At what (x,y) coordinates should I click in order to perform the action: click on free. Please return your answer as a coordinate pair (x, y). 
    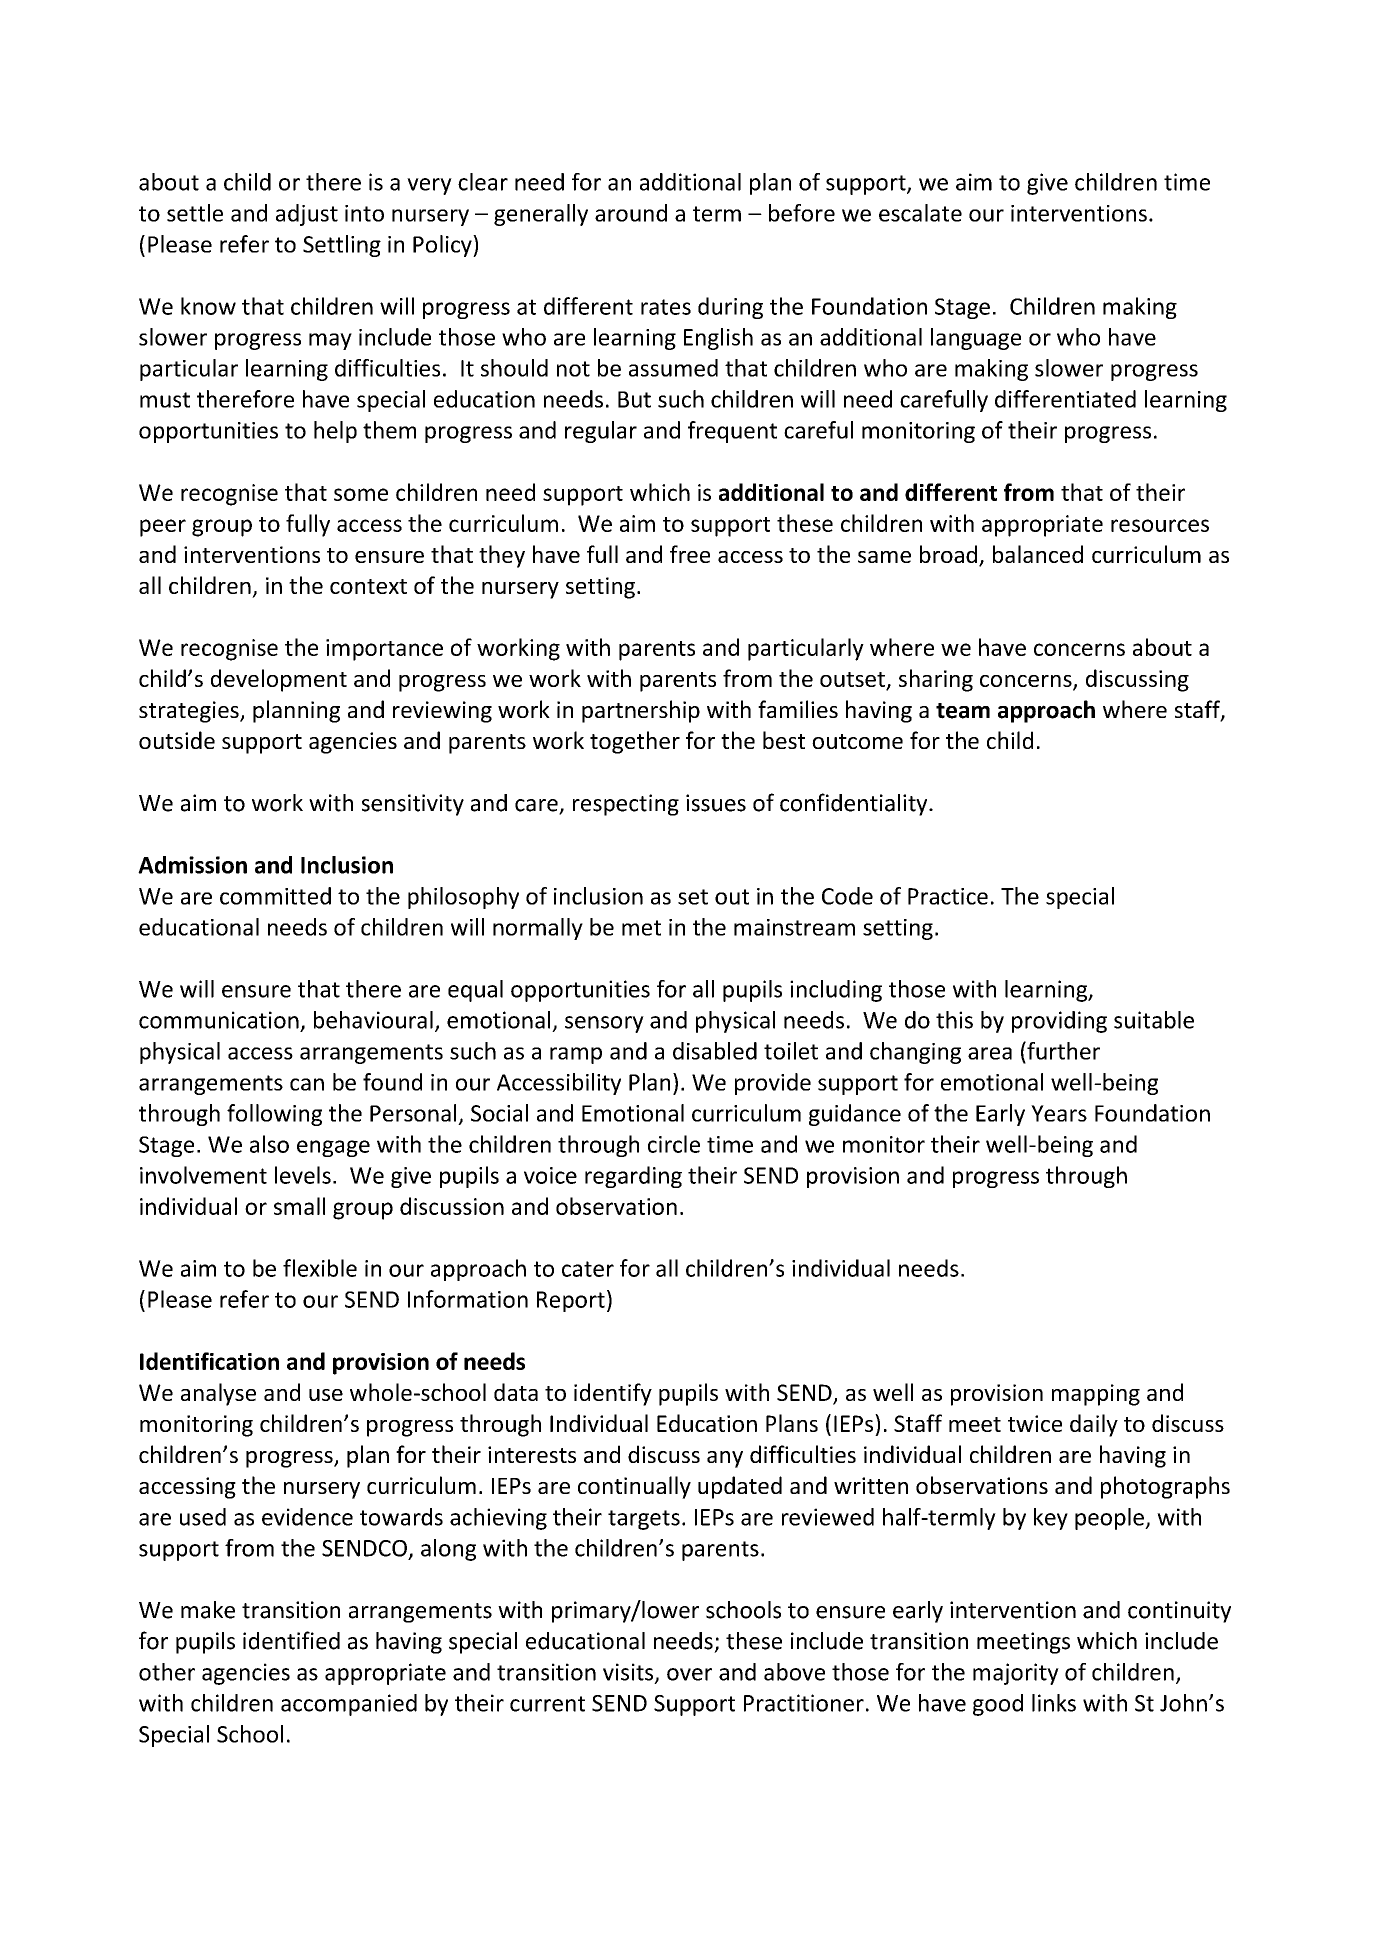
    Looking at the image, I should click on (690, 554).
